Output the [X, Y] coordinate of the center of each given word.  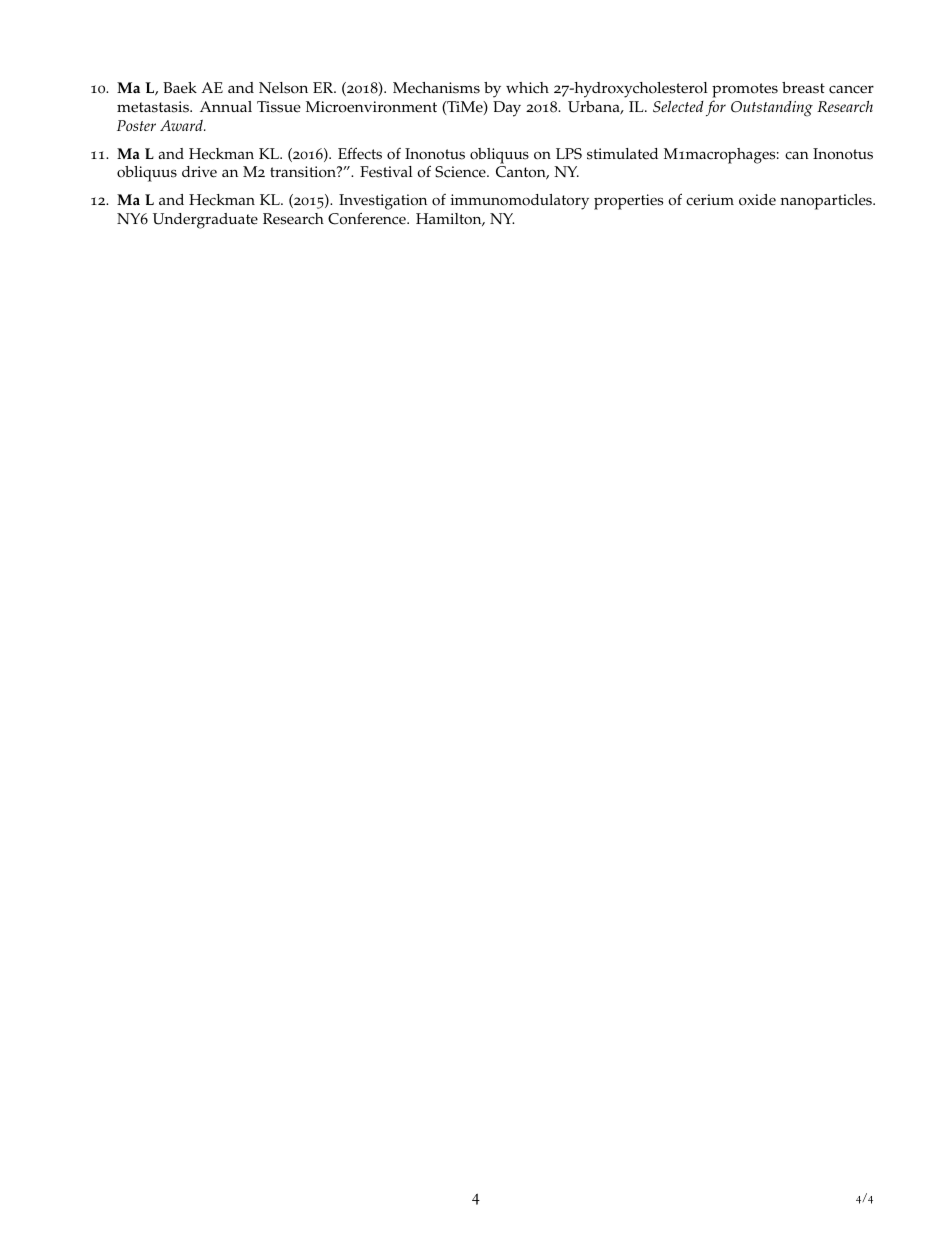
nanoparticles [827, 202]
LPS [569, 154]
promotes [745, 92]
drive [199, 172]
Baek [180, 88]
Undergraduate [205, 221]
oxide [757, 200]
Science [461, 172]
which [527, 88]
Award [182, 125]
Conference [368, 218]
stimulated [622, 154]
